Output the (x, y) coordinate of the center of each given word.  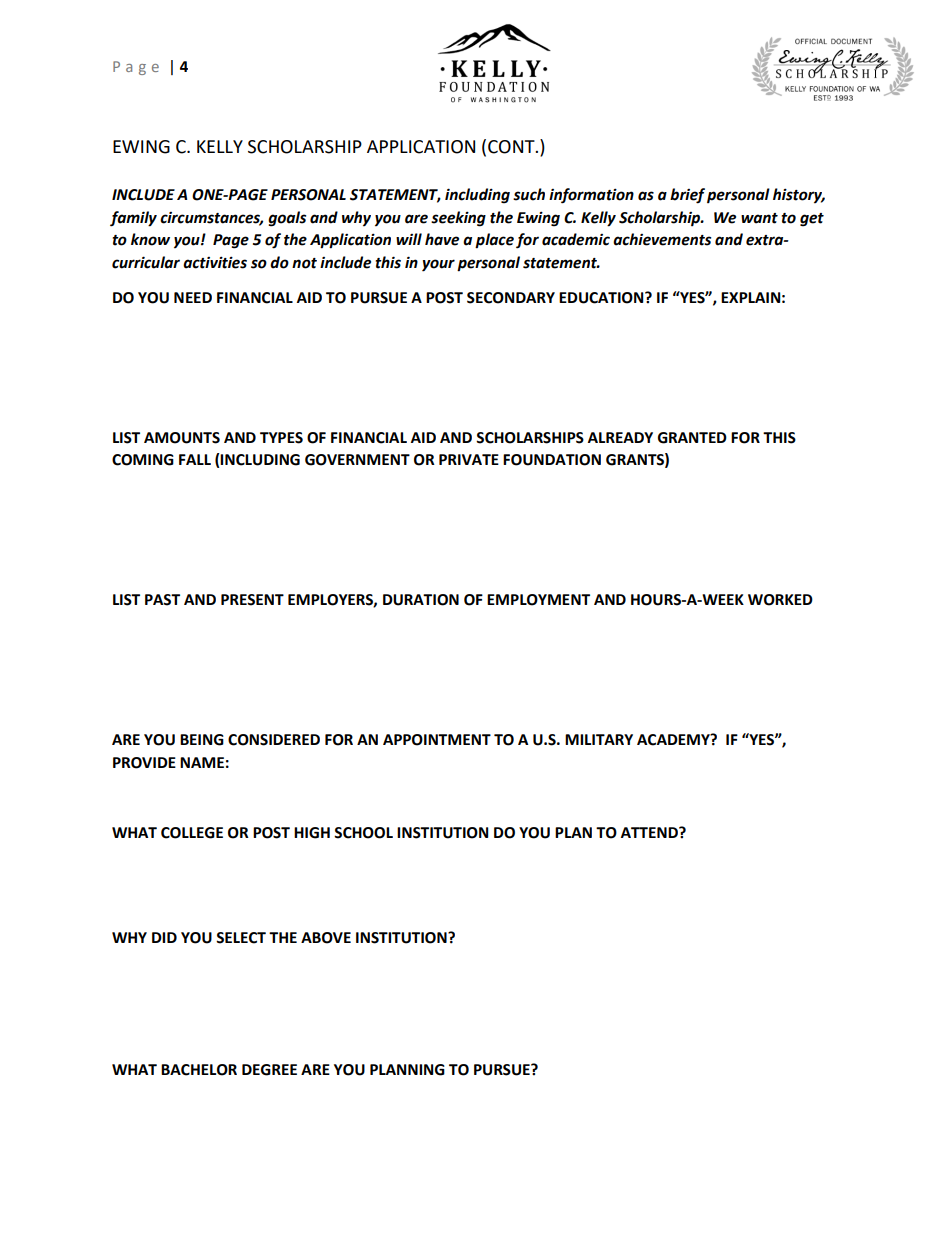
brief (687, 196)
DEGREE (269, 1070)
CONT (512, 147)
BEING (202, 740)
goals (287, 219)
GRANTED (692, 438)
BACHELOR (199, 1070)
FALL (195, 459)
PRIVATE (469, 459)
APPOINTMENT (437, 740)
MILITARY (599, 739)
